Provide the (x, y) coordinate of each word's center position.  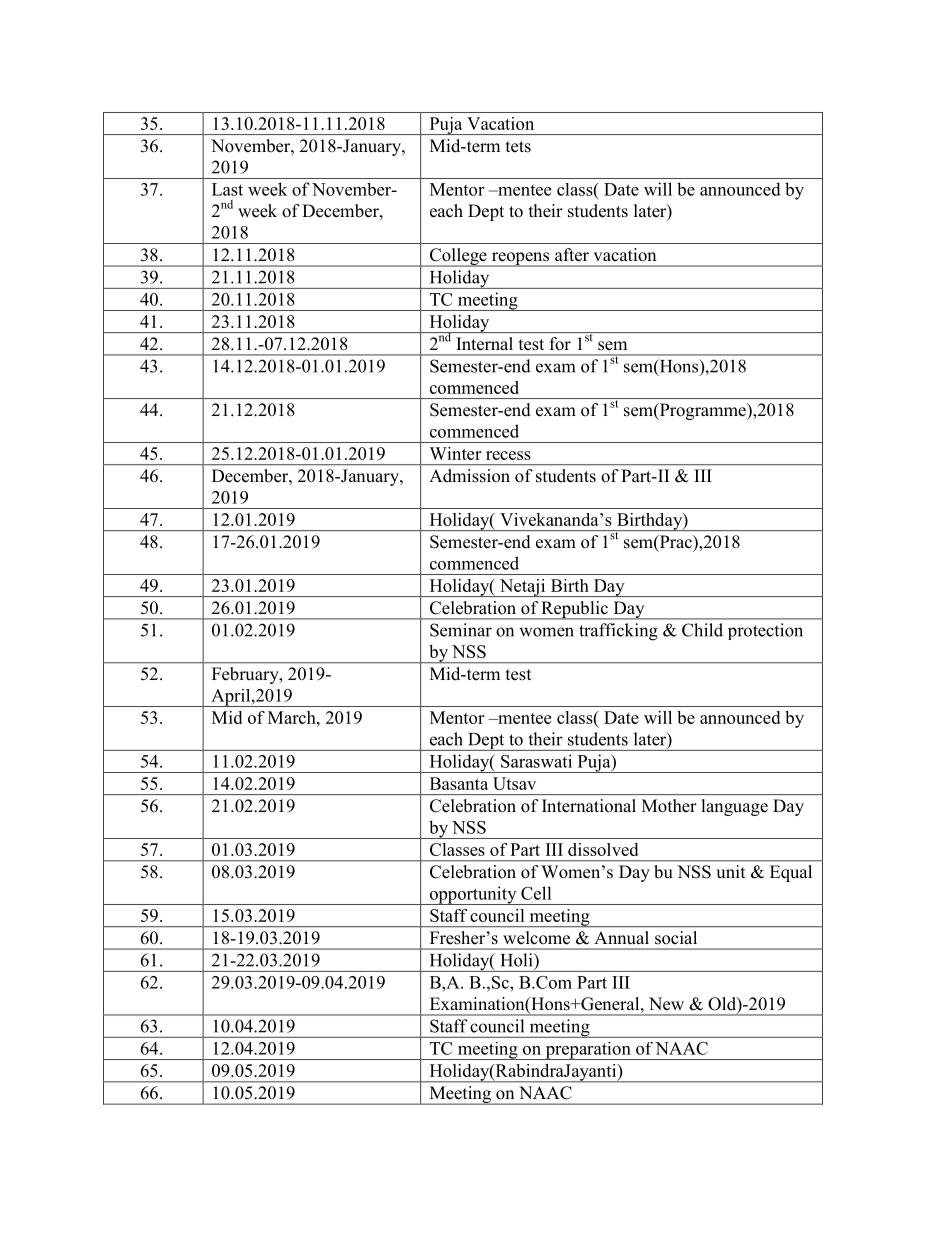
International (589, 805)
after (572, 254)
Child (702, 630)
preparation (588, 1051)
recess (508, 455)
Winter (455, 453)
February (246, 675)
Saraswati (536, 761)
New (666, 1004)
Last (227, 189)
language (735, 807)
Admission (470, 475)
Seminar (461, 630)
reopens (520, 259)
